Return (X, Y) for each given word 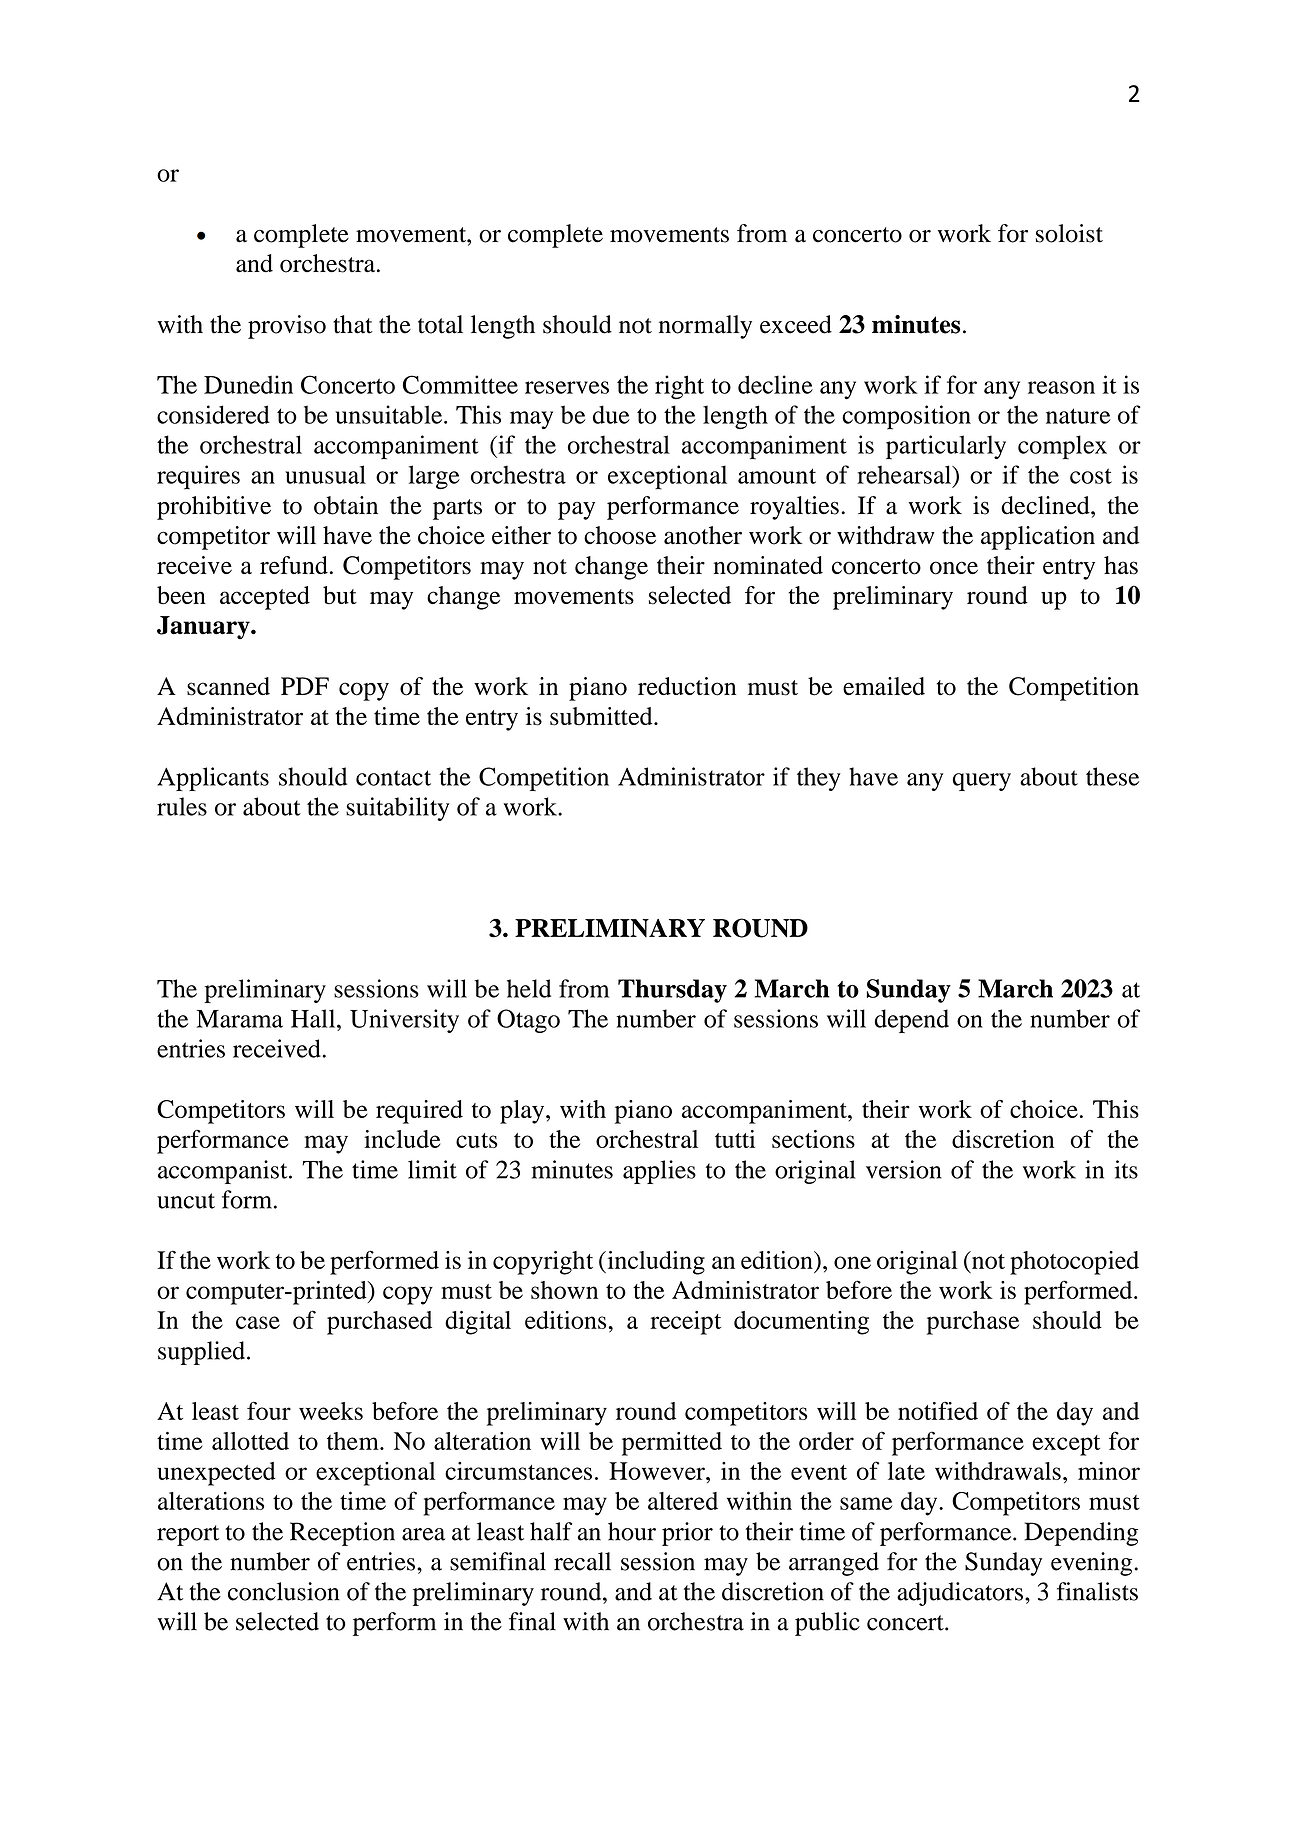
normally (705, 327)
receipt (685, 1323)
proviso (287, 327)
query (982, 782)
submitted (602, 716)
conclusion (284, 1591)
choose (620, 535)
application (1038, 538)
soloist (1069, 233)
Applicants (213, 779)
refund (294, 565)
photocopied (1074, 1263)
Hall (314, 1018)
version (903, 1169)
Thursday (672, 991)
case (258, 1322)
